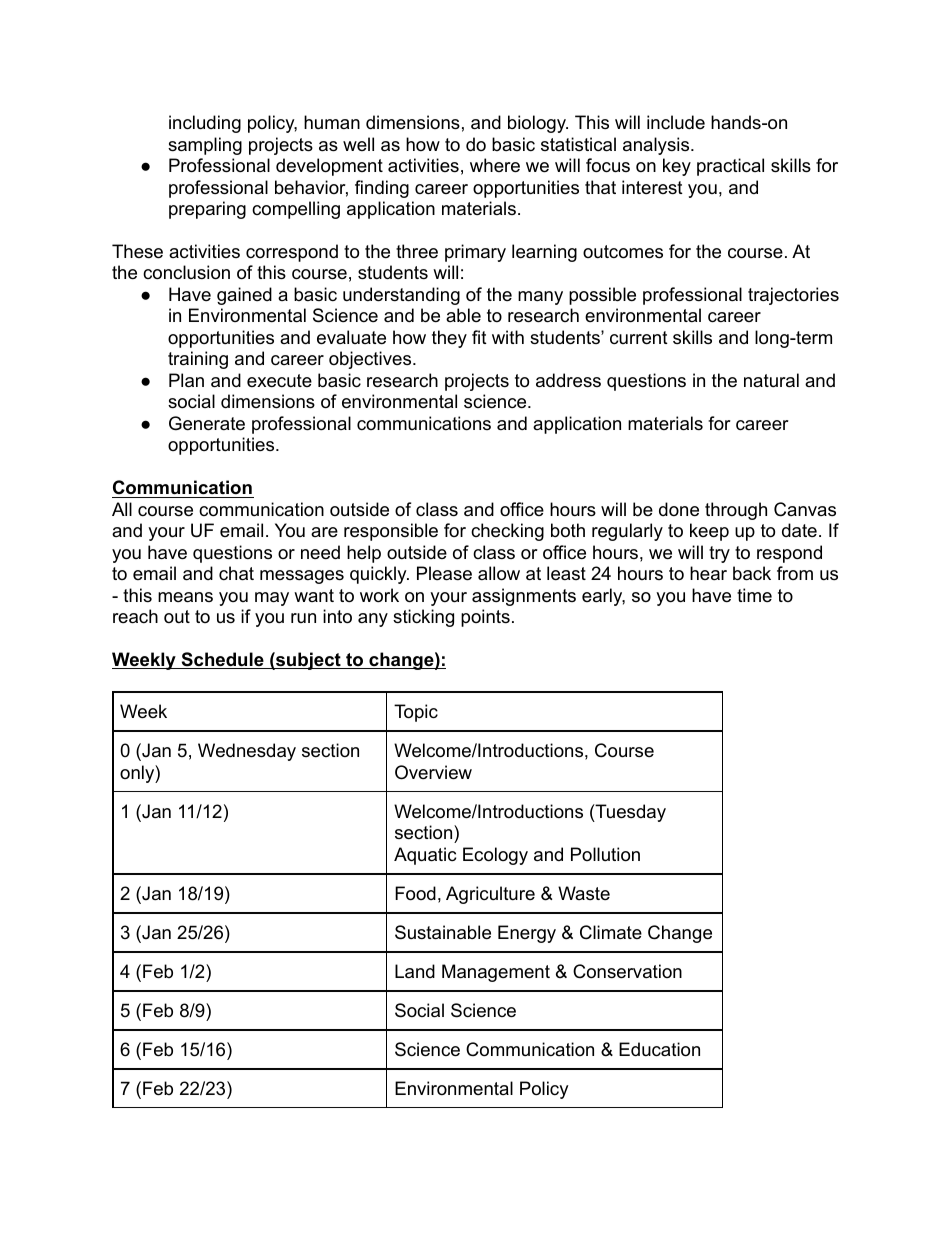 This document has width=952, height=1233. I want to click on they, so click(449, 339).
